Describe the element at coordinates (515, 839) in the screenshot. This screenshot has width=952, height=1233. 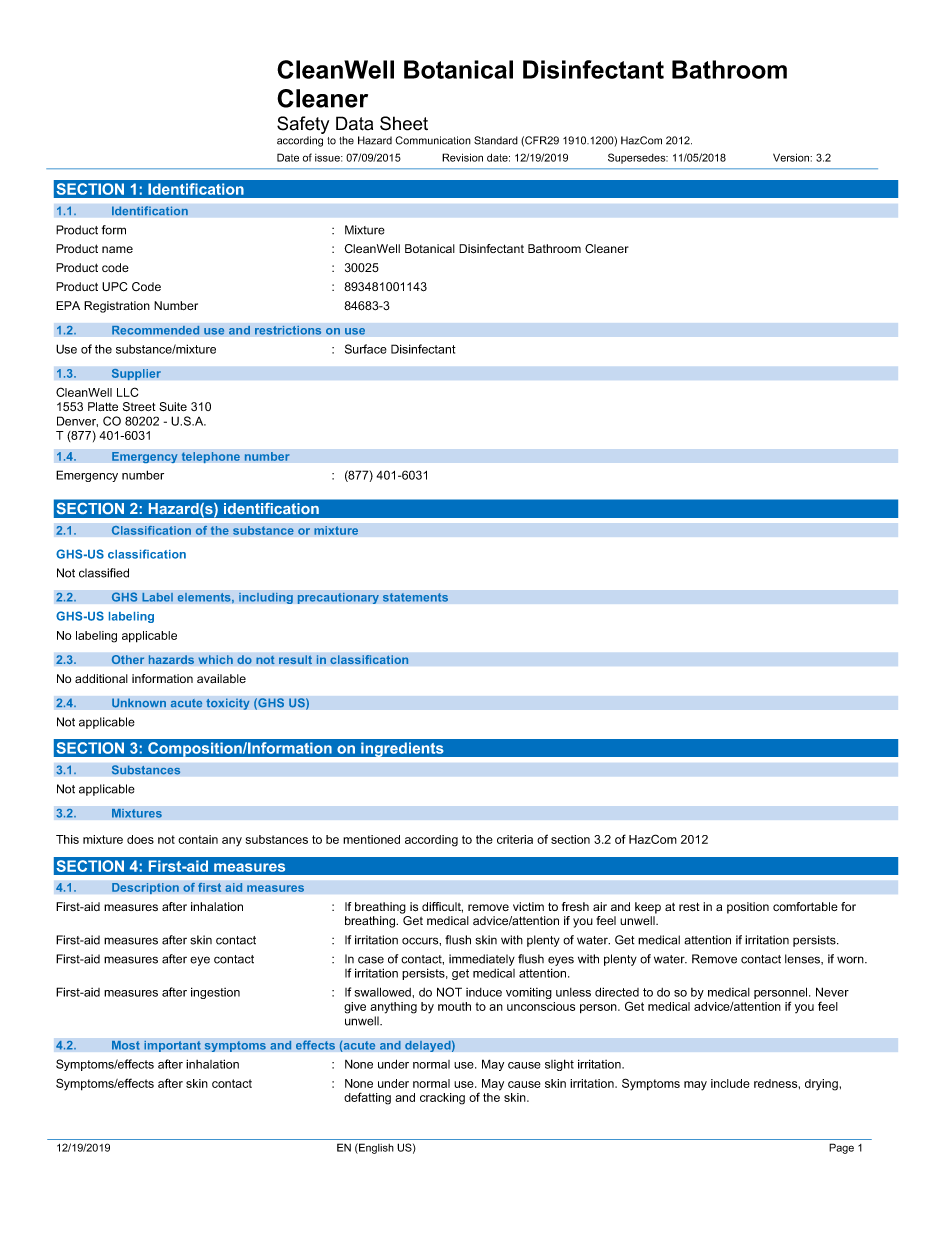
I see `criteria` at that location.
